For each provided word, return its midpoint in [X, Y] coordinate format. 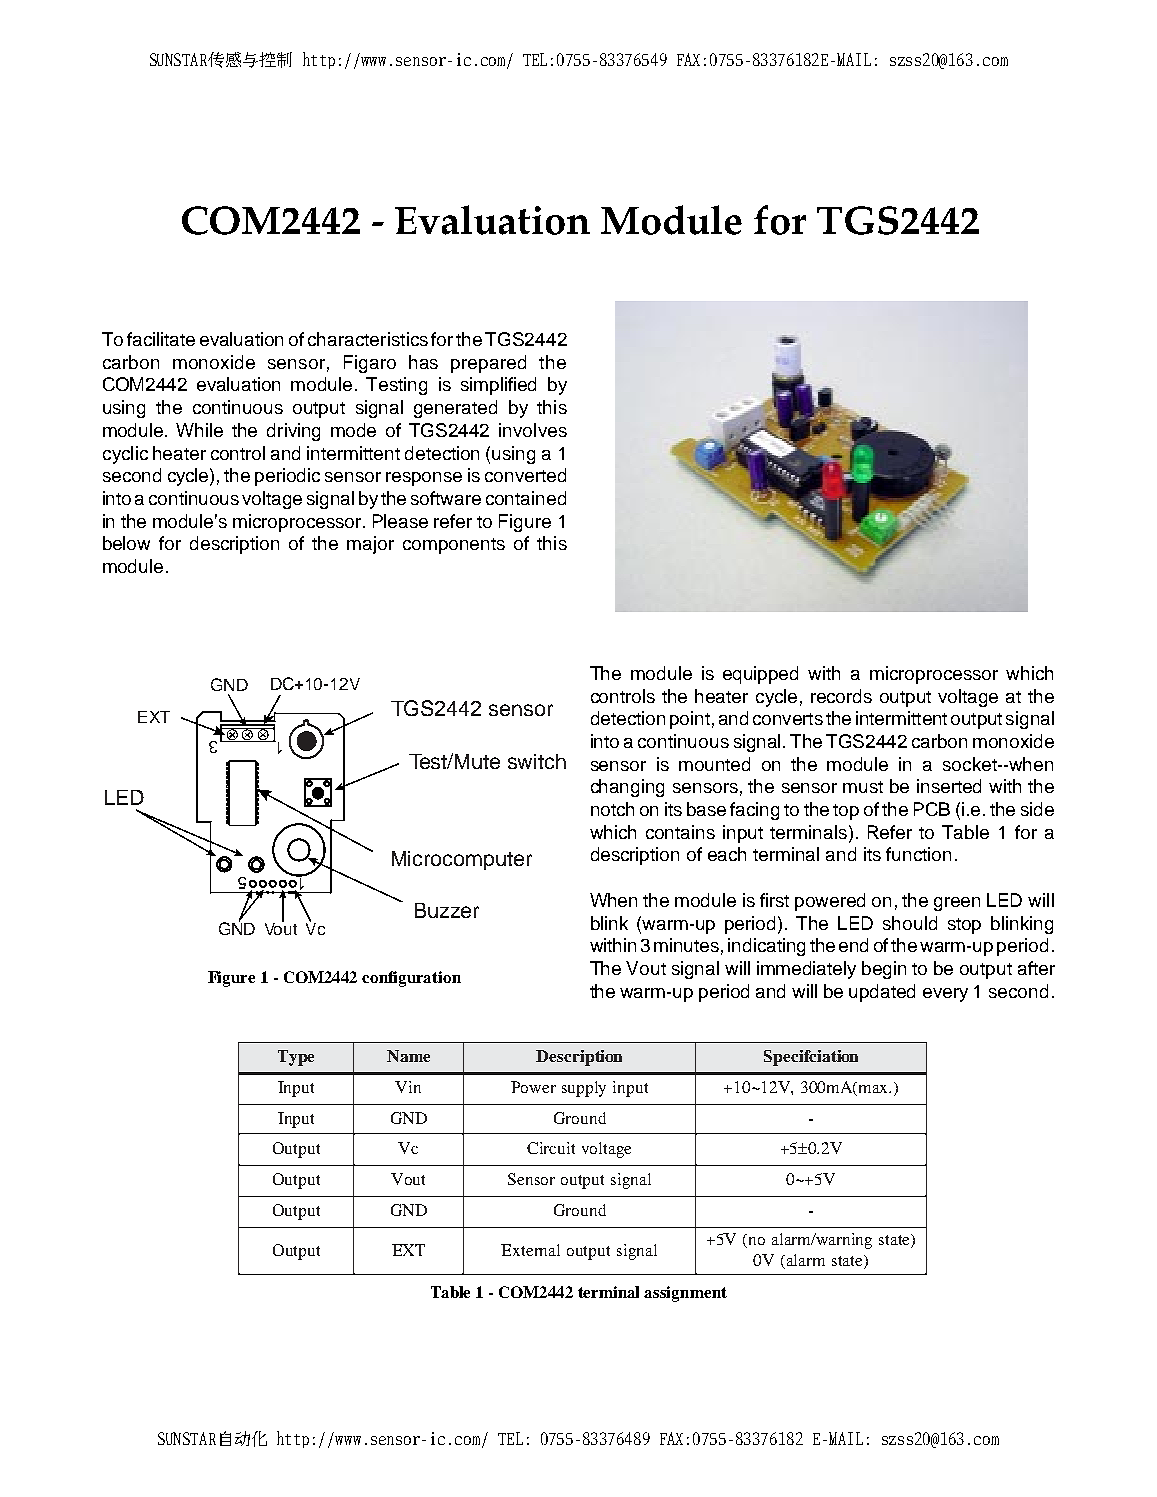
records [841, 696]
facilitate [161, 339]
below [126, 543]
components [454, 546]
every [945, 995]
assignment [685, 1294]
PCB [932, 809]
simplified [498, 386]
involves [533, 430]
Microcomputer [462, 860]
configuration [411, 979]
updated [882, 993]
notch [612, 809]
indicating [766, 947]
